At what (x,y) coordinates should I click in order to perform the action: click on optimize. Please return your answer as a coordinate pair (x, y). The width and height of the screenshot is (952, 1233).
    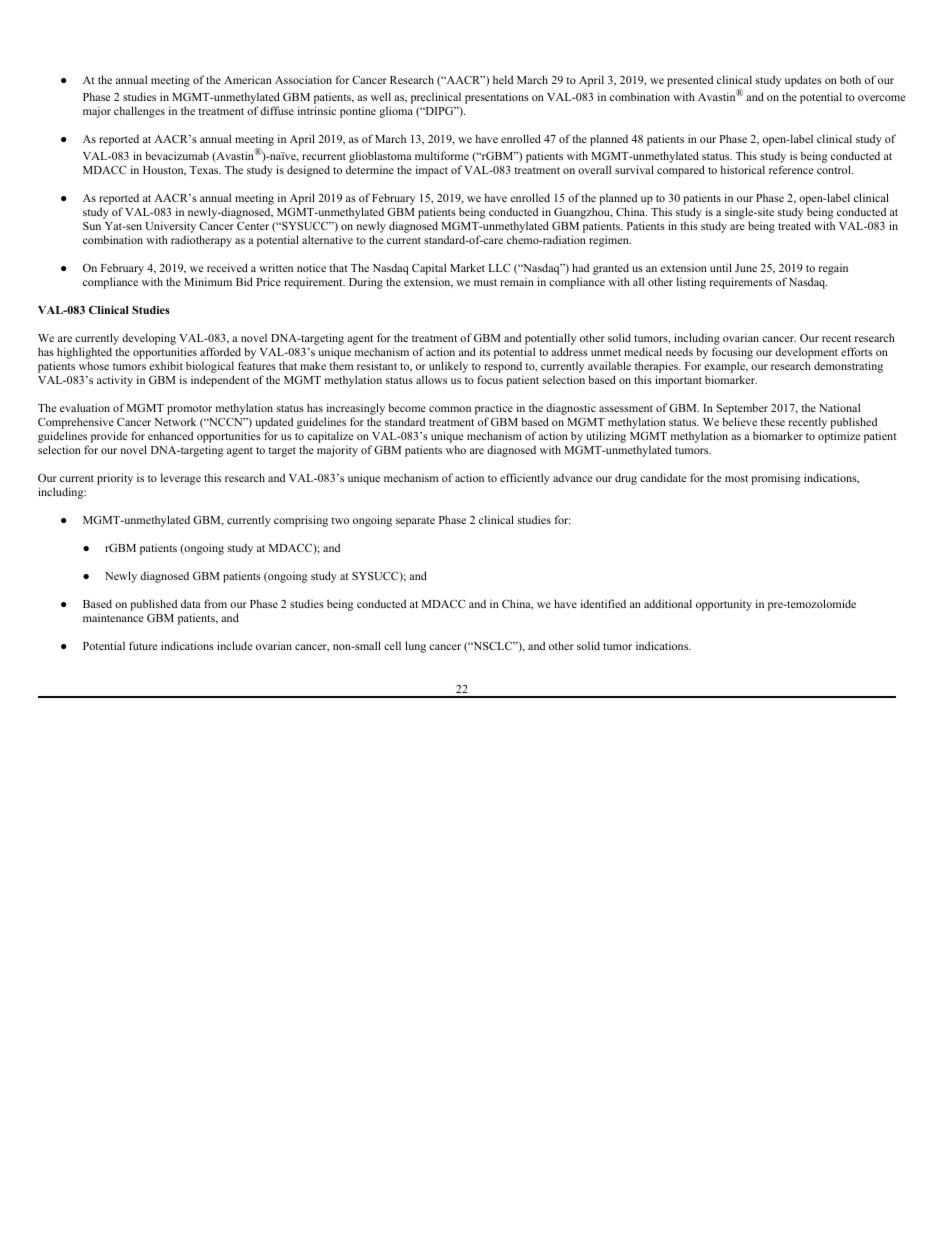
    Looking at the image, I should click on (839, 437).
